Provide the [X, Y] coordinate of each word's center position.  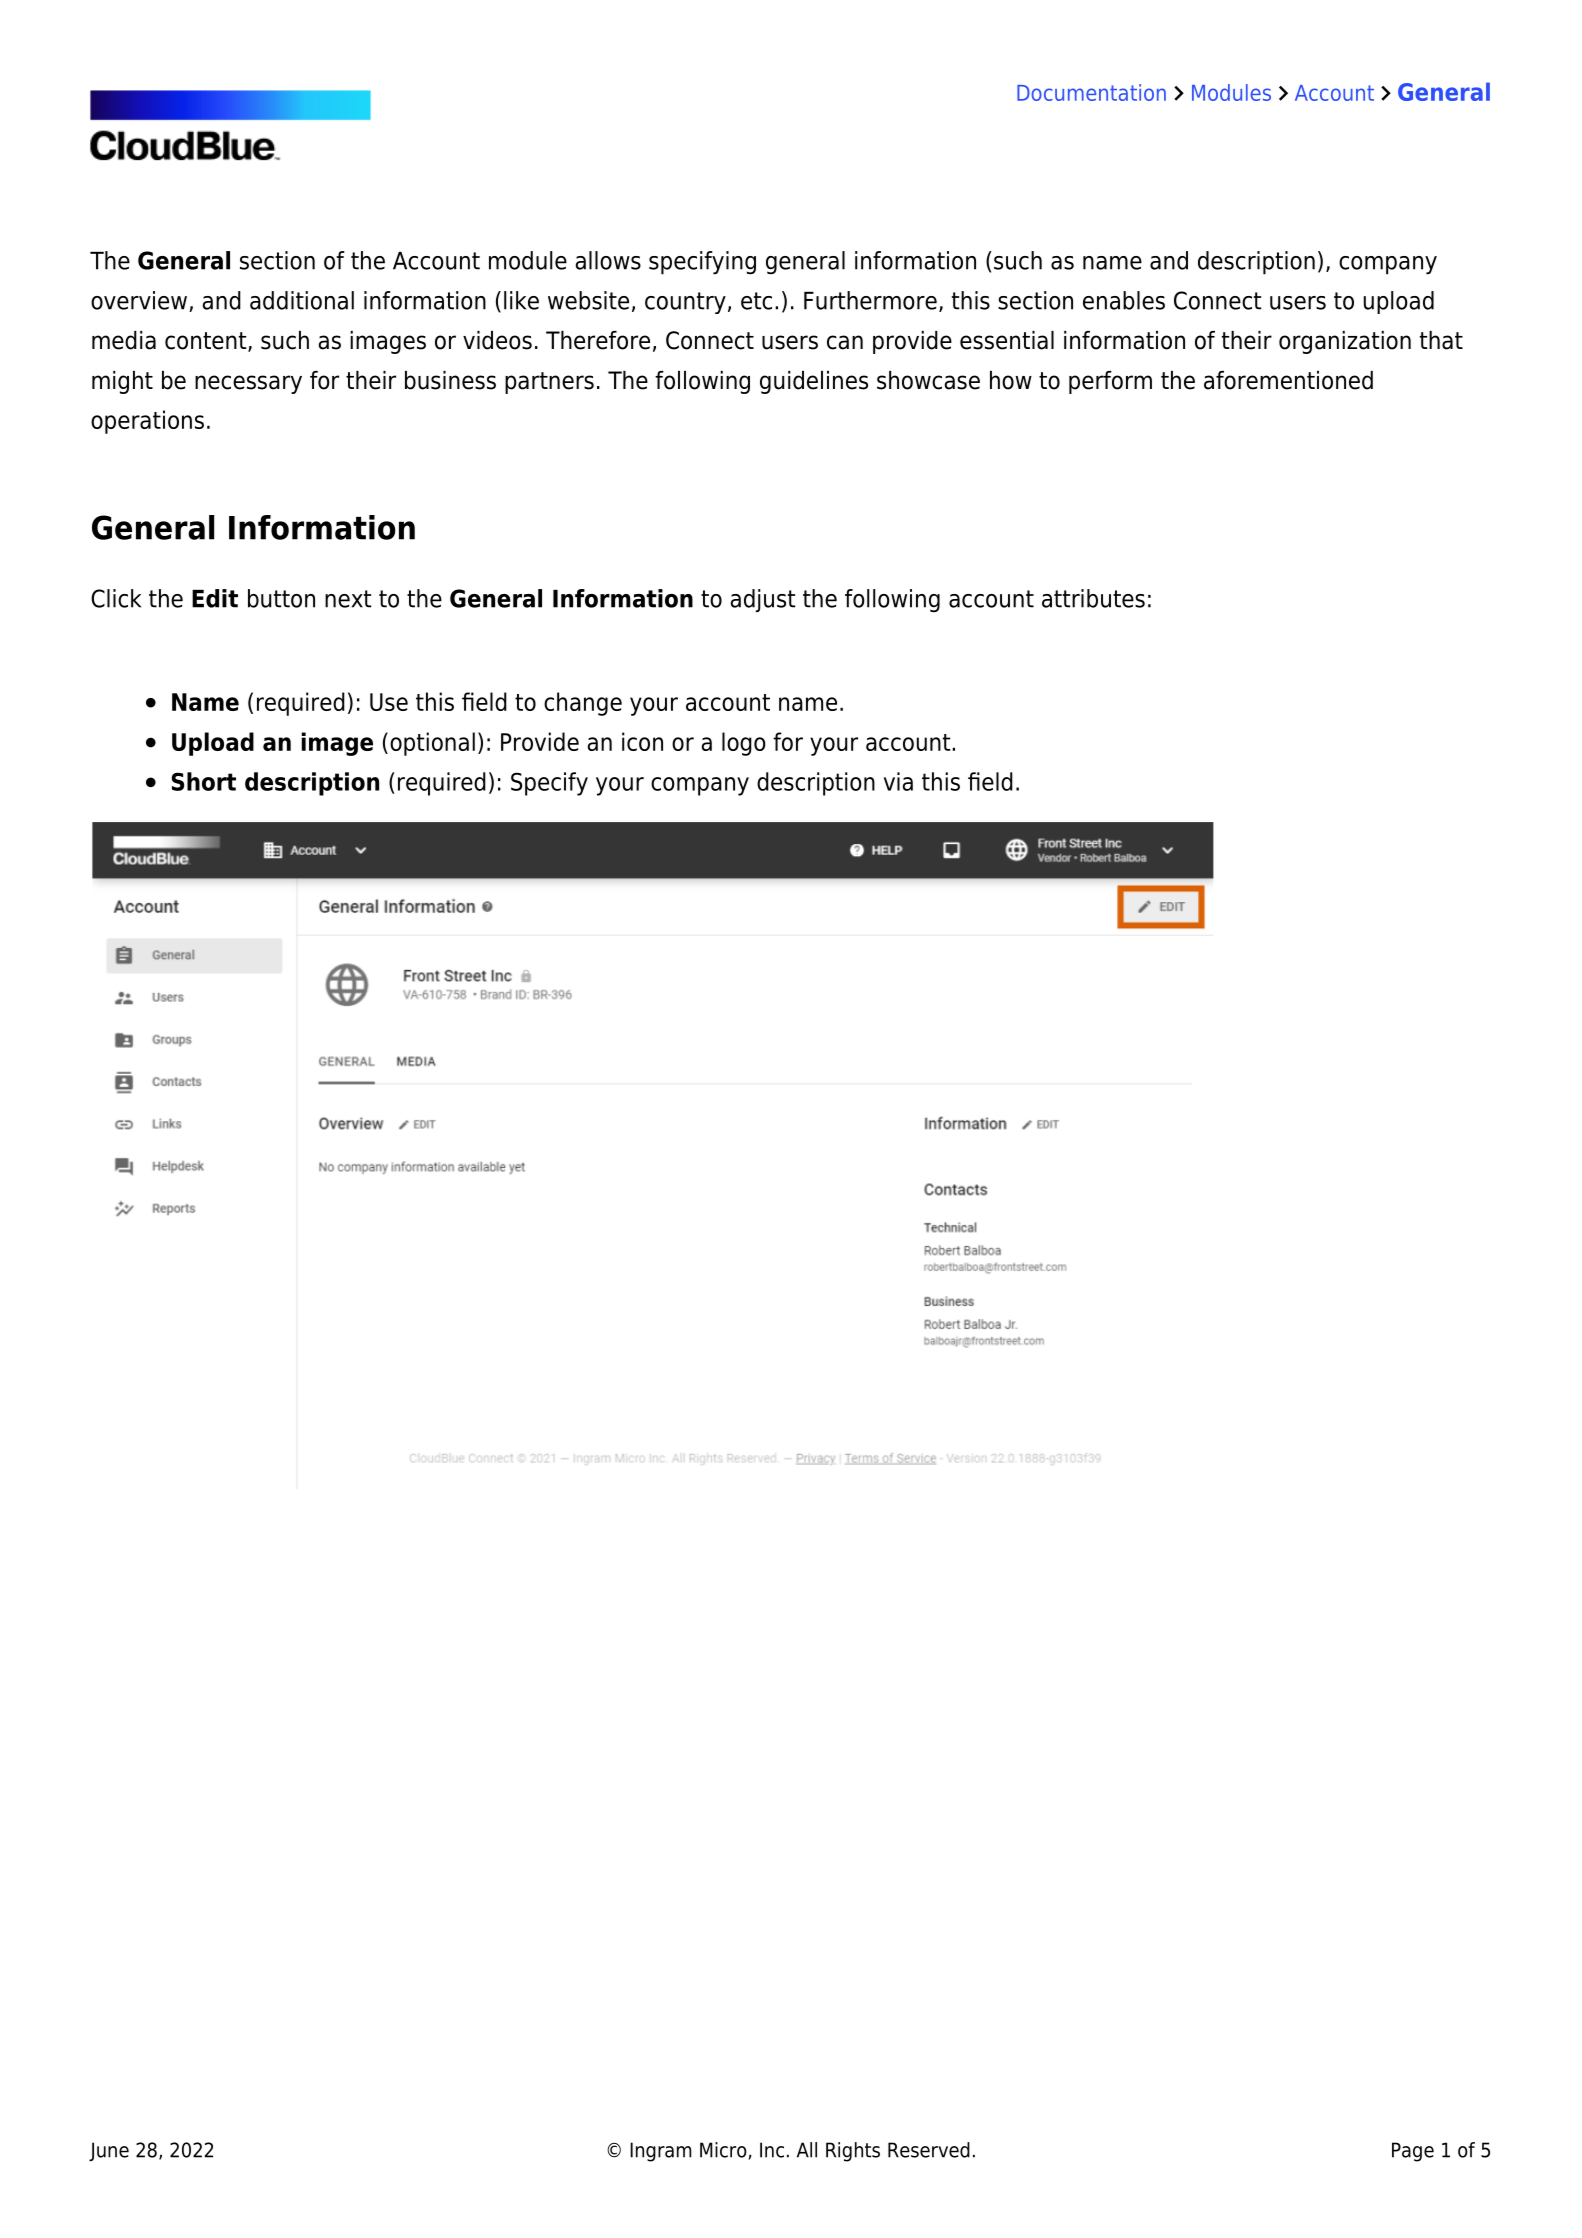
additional [302, 300]
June [109, 2152]
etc [756, 301]
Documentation [1091, 92]
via [898, 781]
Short [204, 781]
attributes [1093, 598]
